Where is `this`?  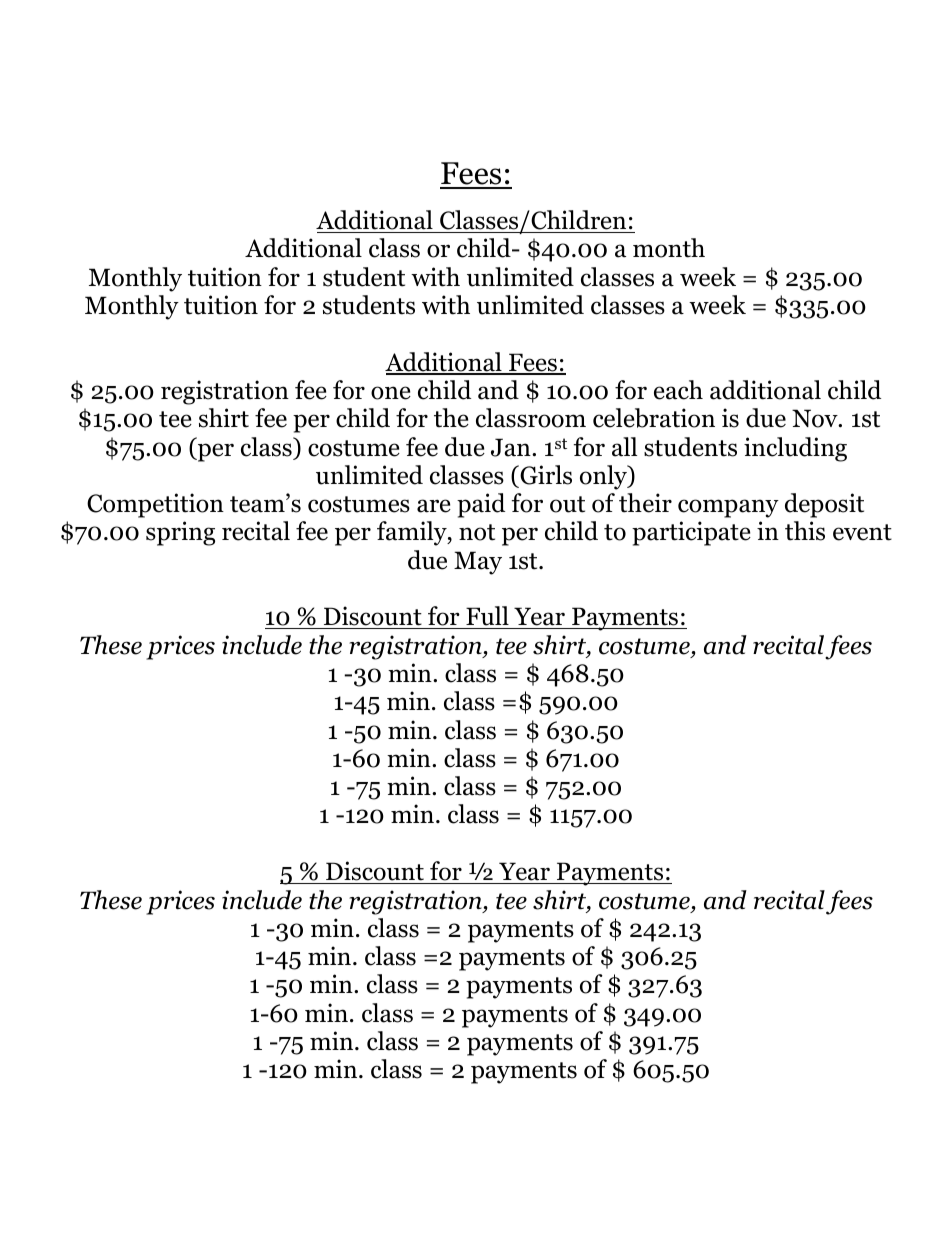 this is located at coordinates (805, 531).
